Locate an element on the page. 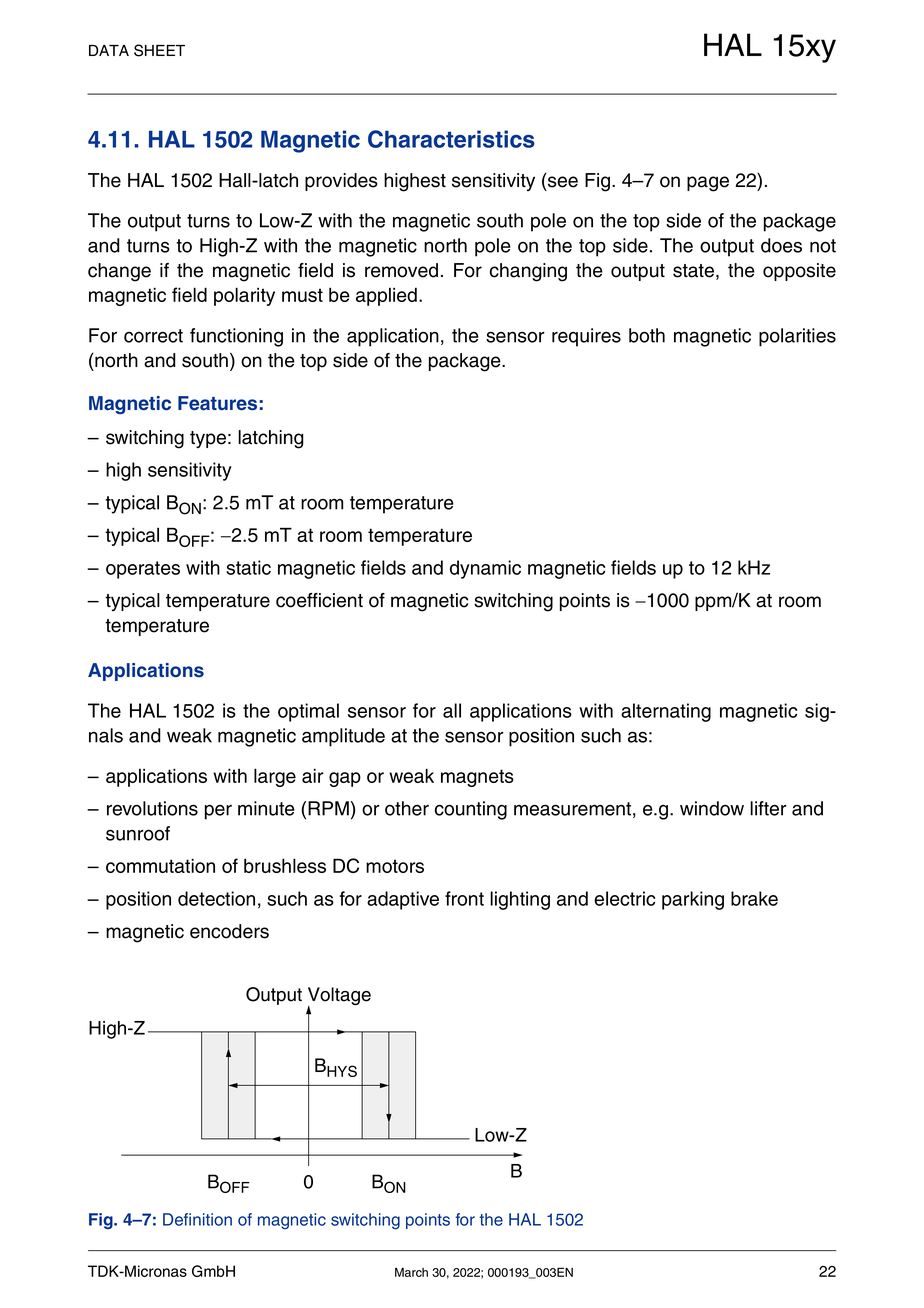  Features is located at coordinates (217, 403).
